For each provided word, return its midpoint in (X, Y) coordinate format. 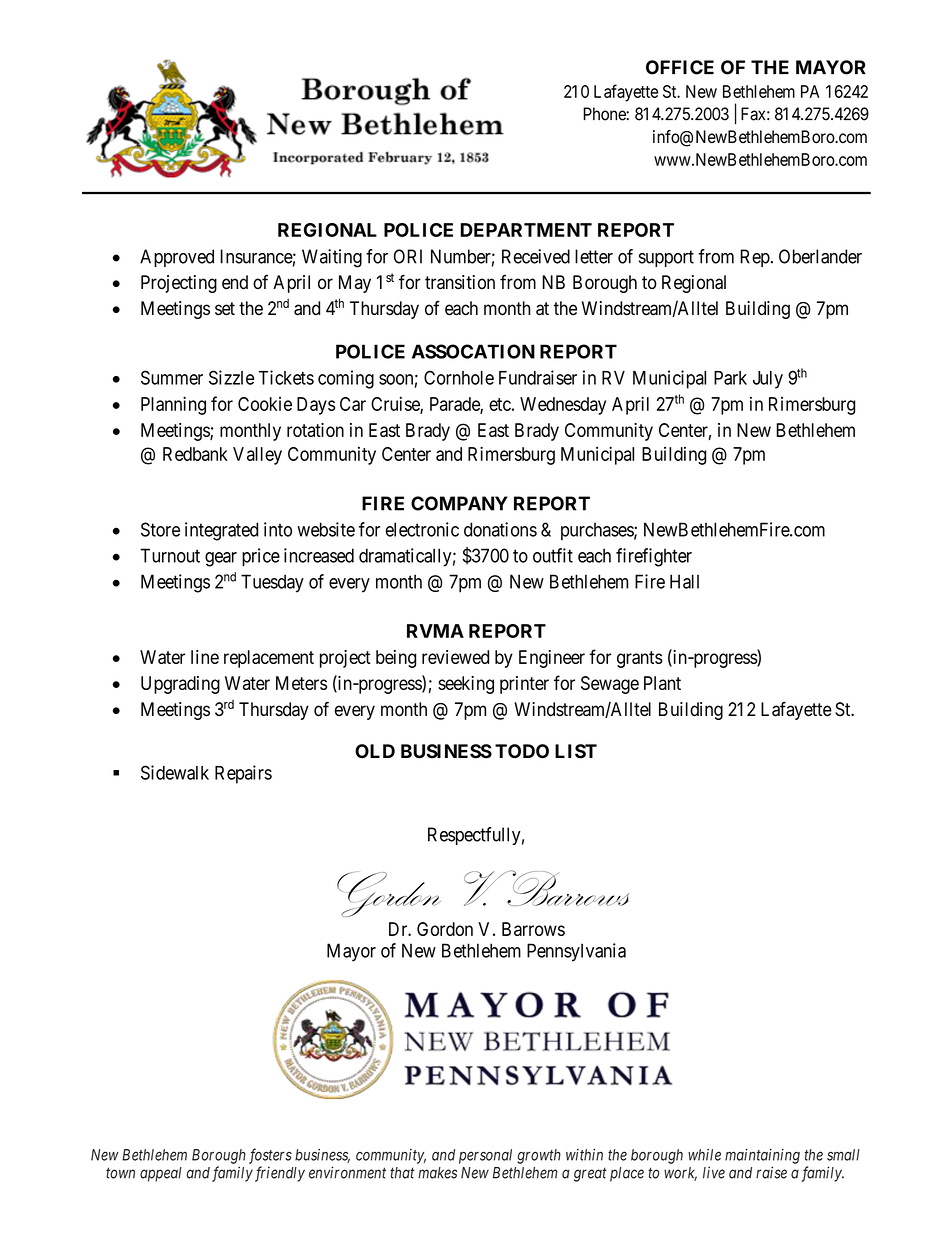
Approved (177, 258)
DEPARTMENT (526, 230)
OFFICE (680, 67)
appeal (161, 1174)
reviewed (455, 657)
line (205, 657)
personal (485, 1156)
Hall (684, 581)
